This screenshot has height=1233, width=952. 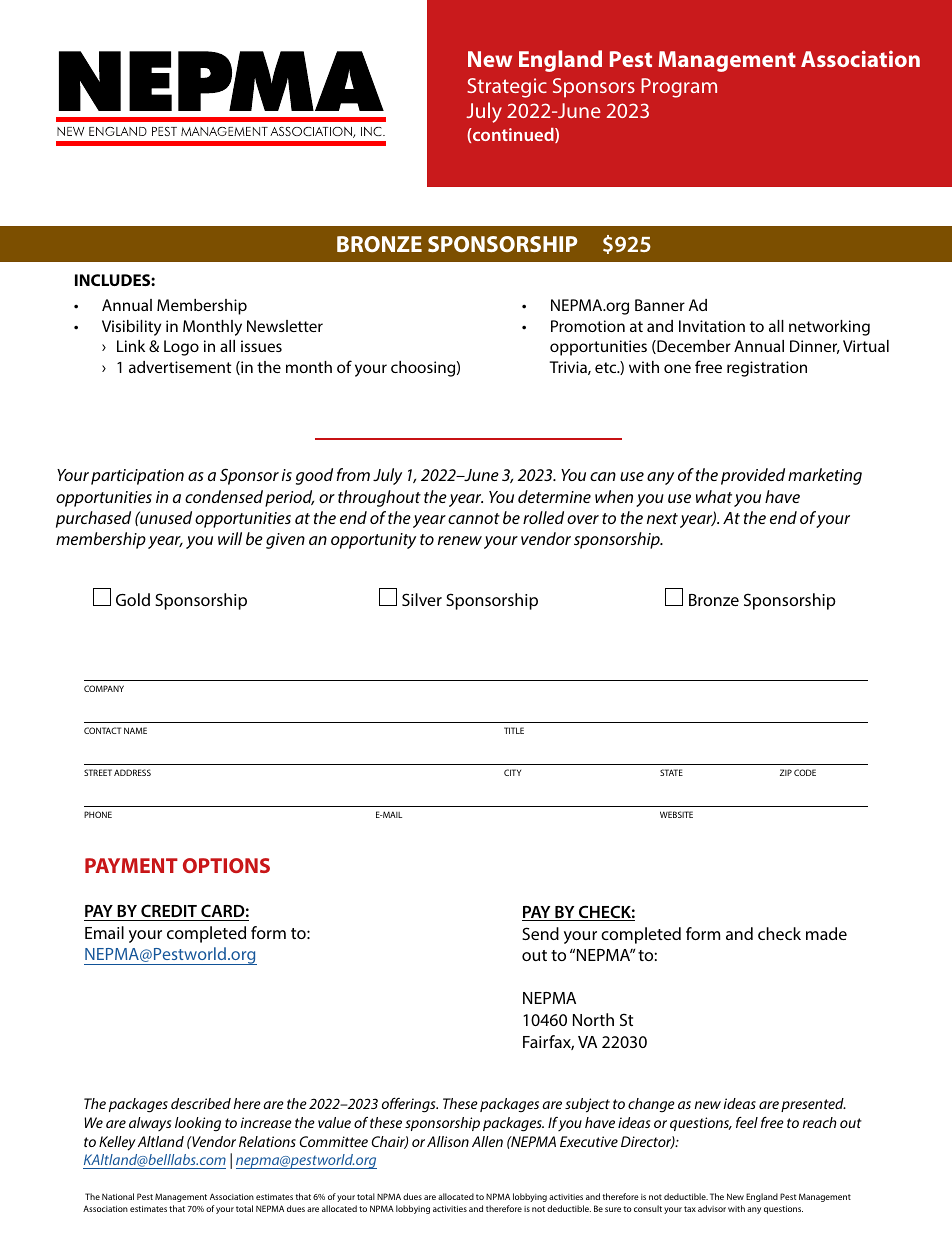 I want to click on ZIP, so click(x=786, y=772).
